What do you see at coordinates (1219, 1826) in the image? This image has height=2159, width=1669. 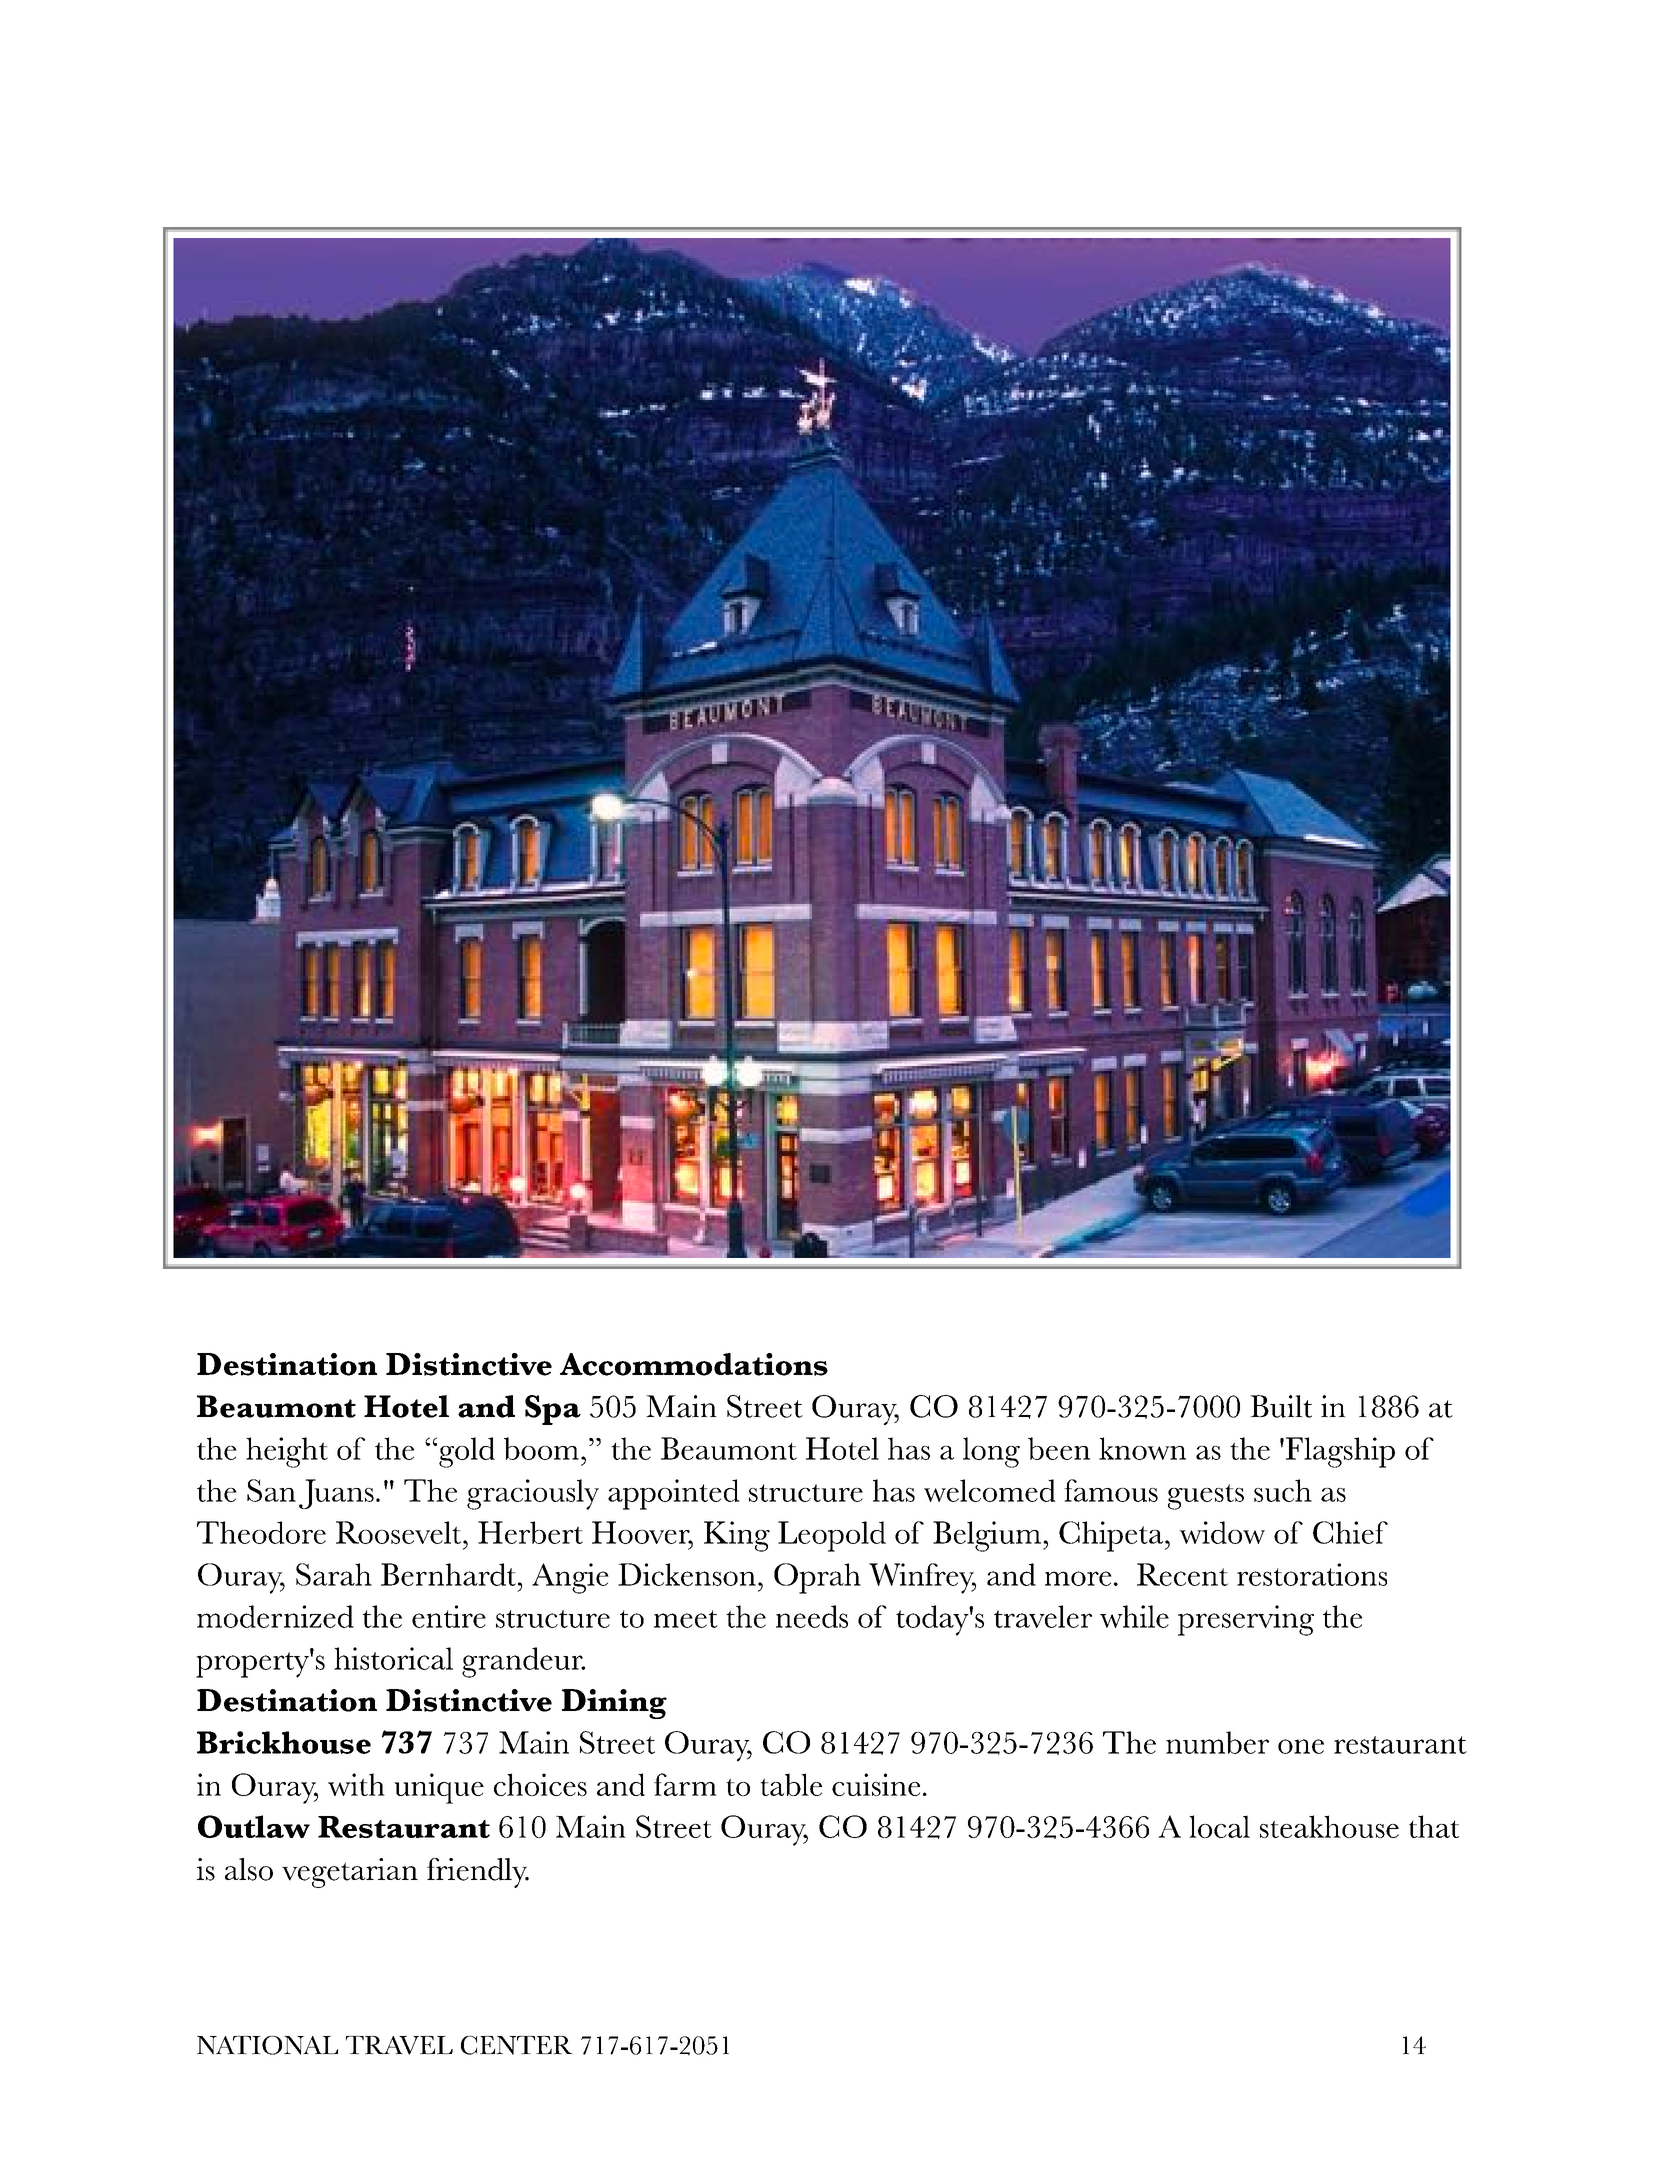 I see `local` at bounding box center [1219, 1826].
